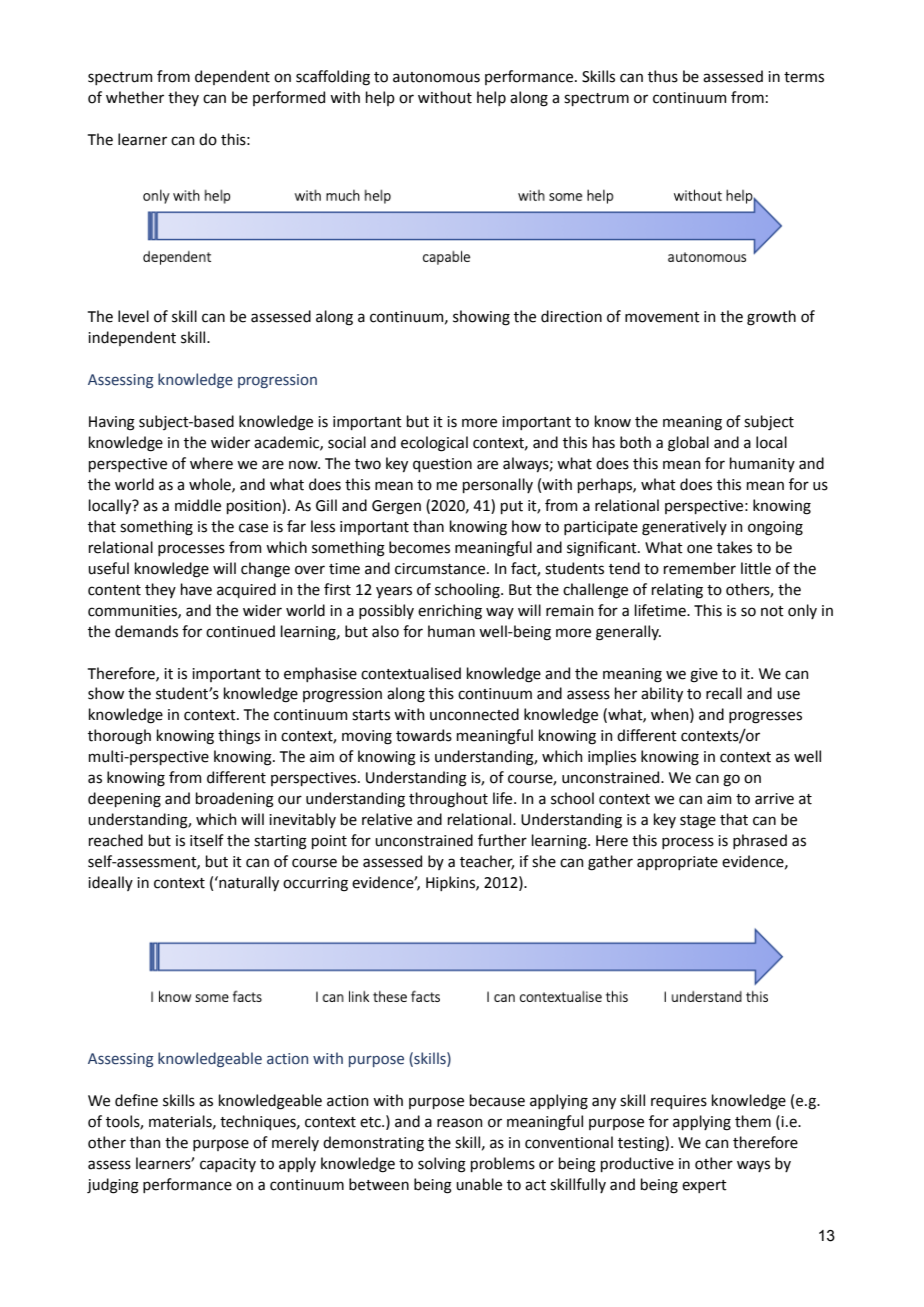 This document has width=924, height=1307. I want to click on throughout, so click(448, 800).
